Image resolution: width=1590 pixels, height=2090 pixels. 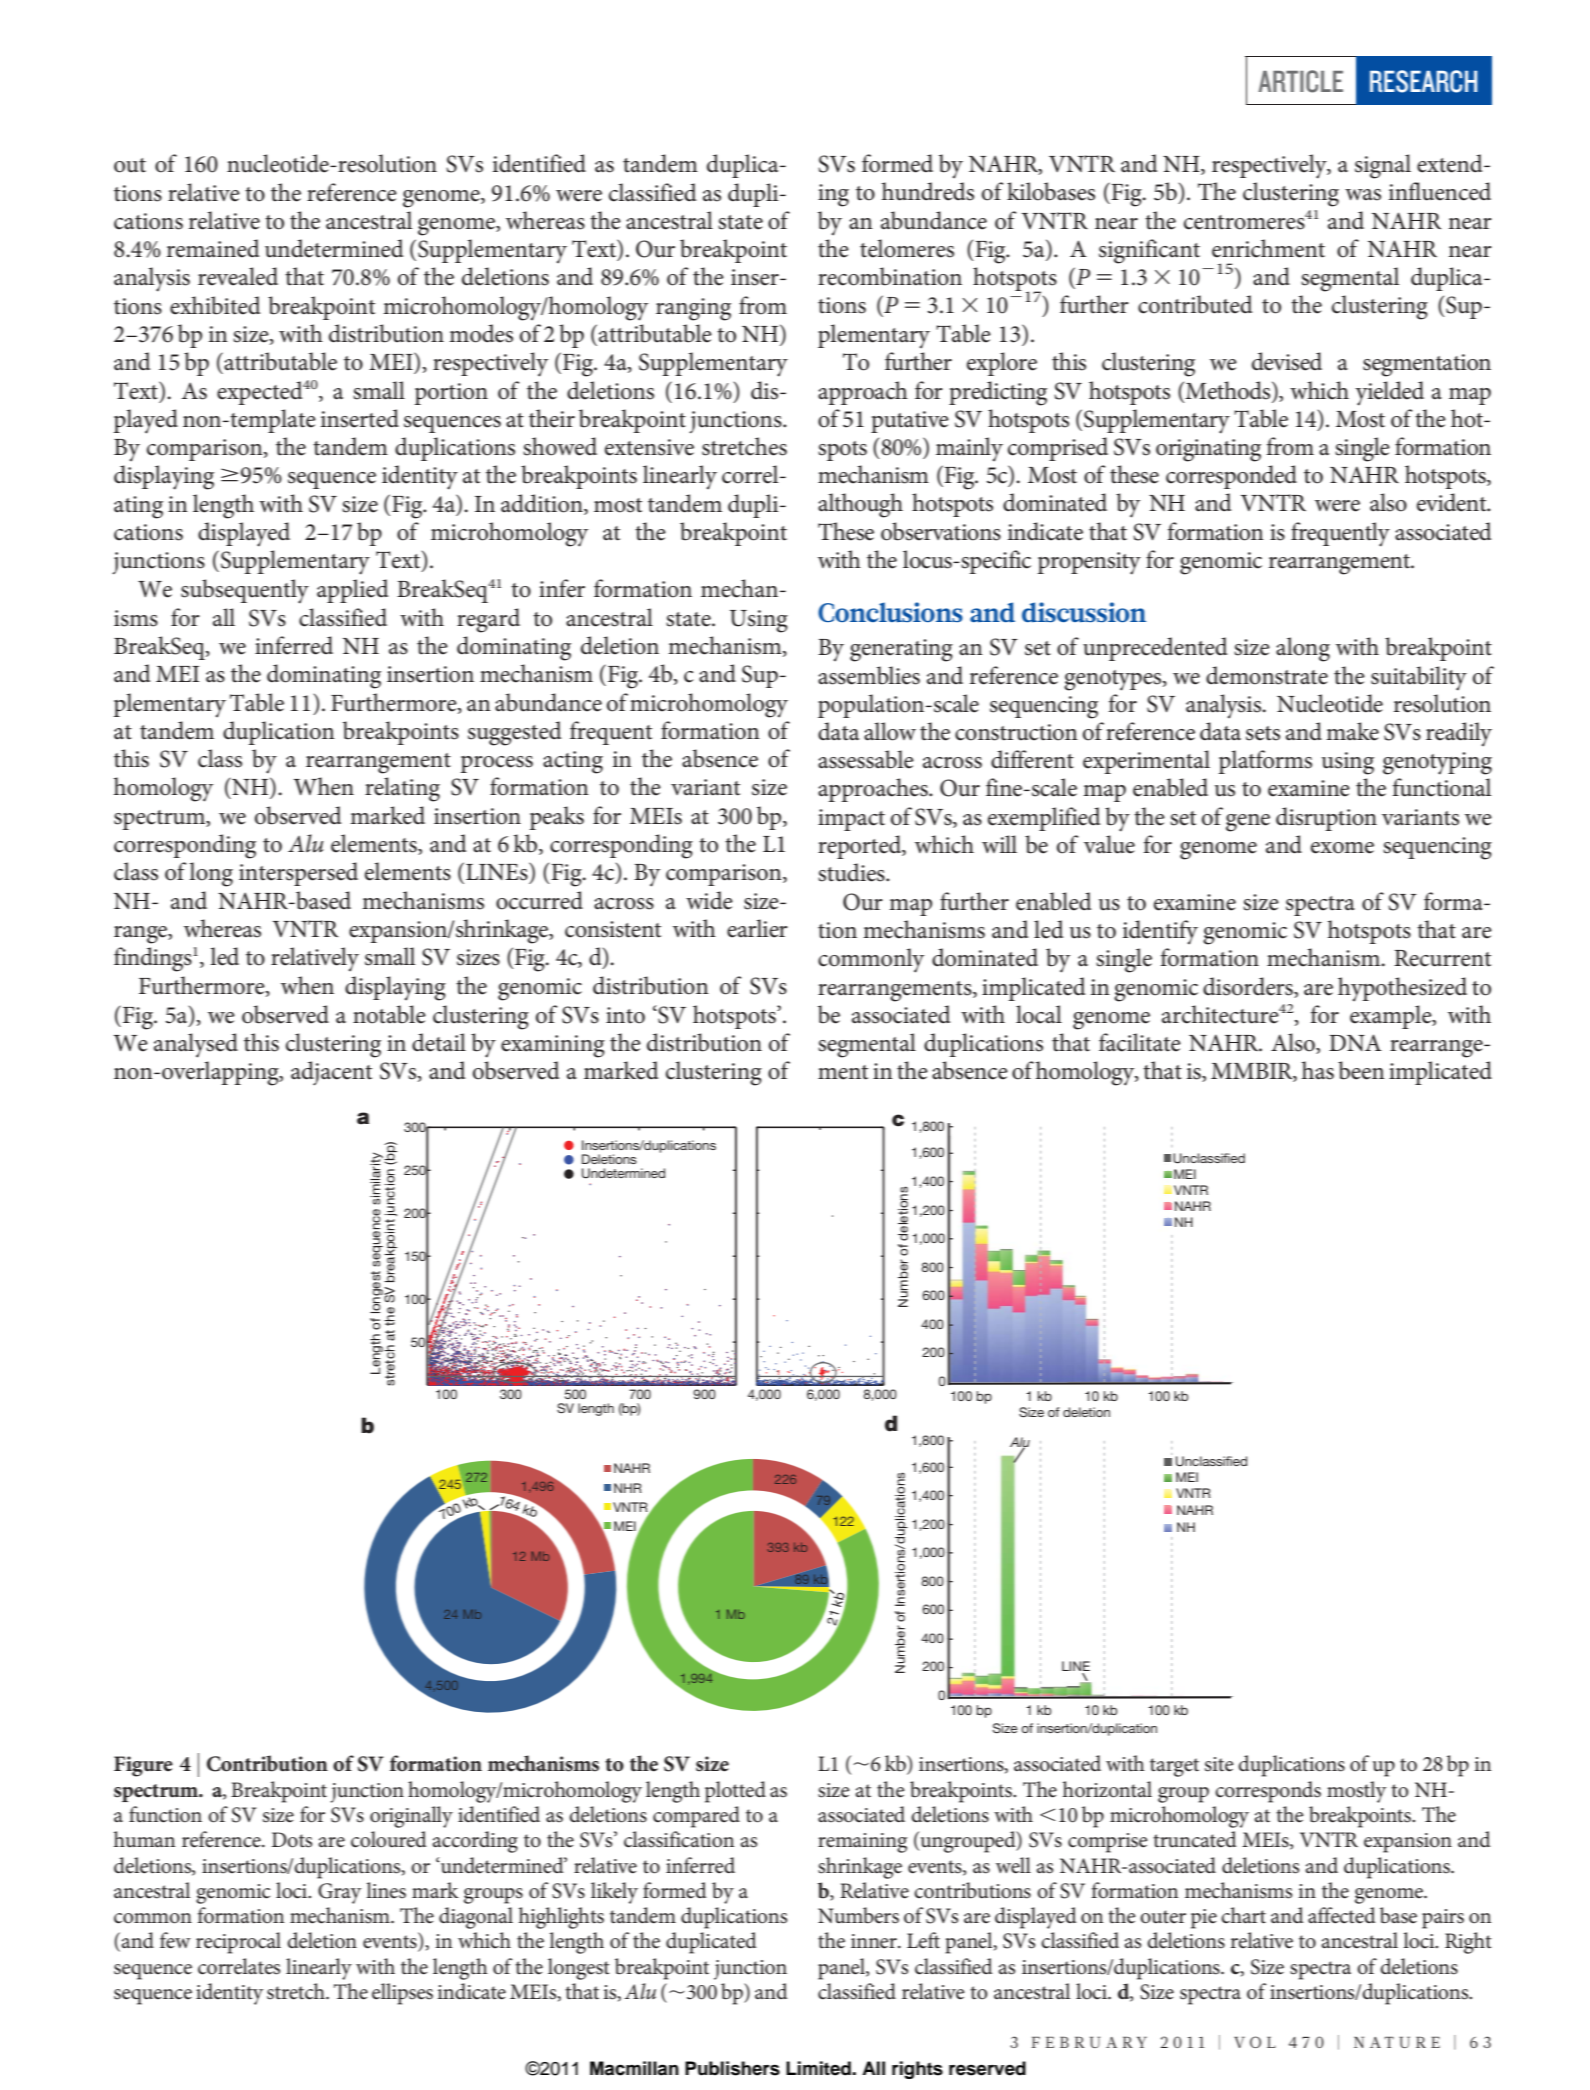 What do you see at coordinates (213, 248) in the document?
I see `remained` at bounding box center [213, 248].
